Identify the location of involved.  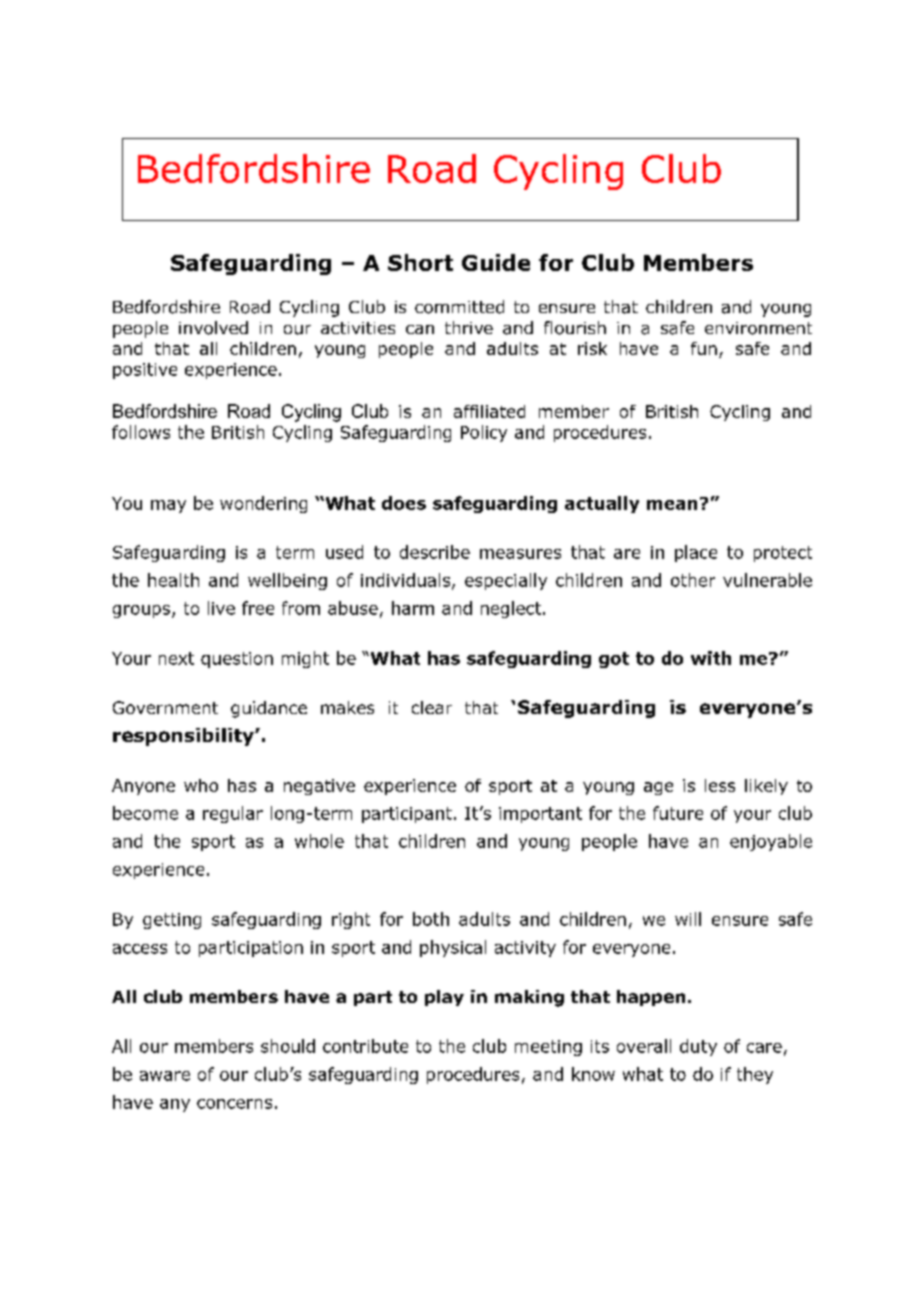
(213, 328).
